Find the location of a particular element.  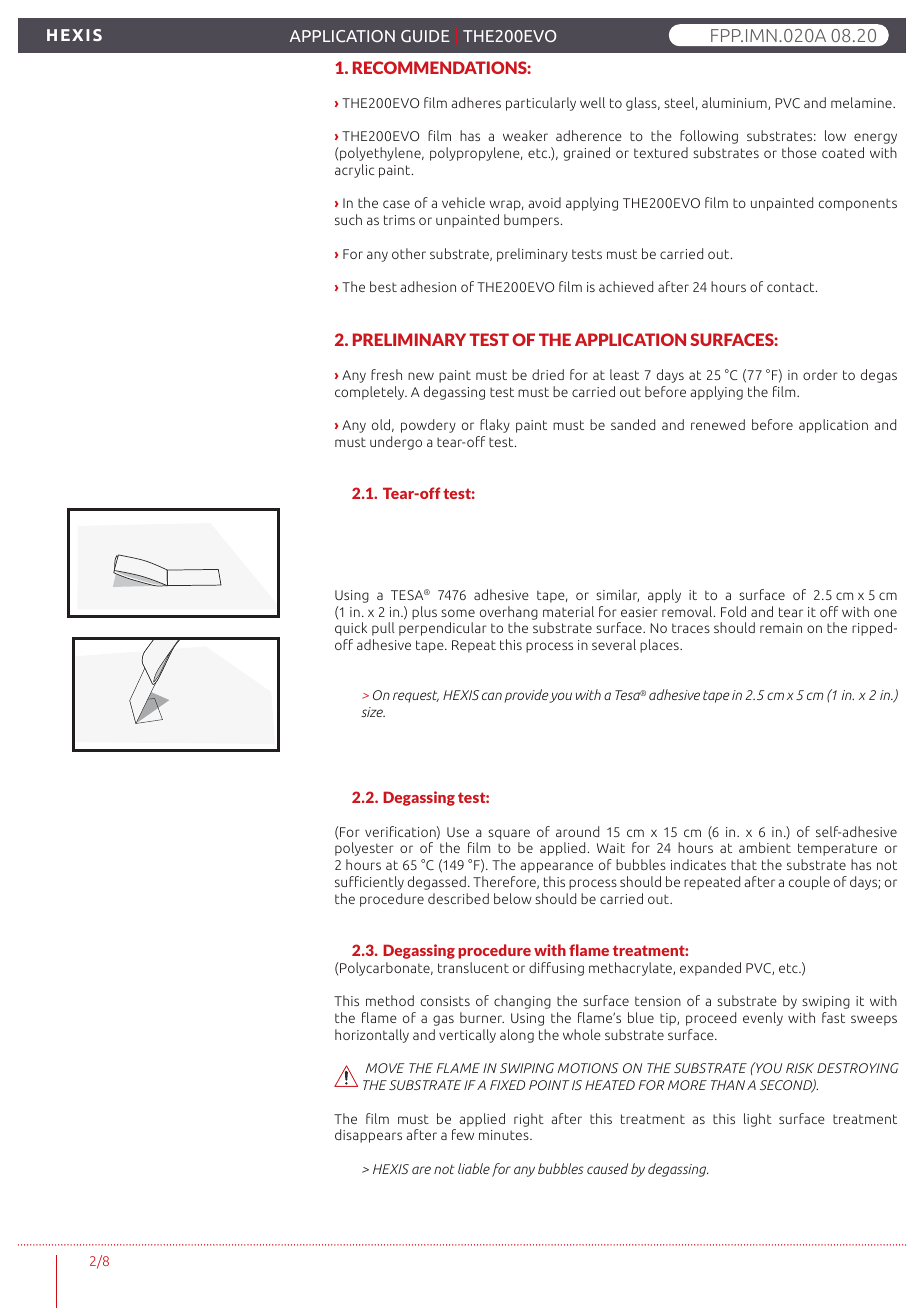

couple is located at coordinates (809, 883).
